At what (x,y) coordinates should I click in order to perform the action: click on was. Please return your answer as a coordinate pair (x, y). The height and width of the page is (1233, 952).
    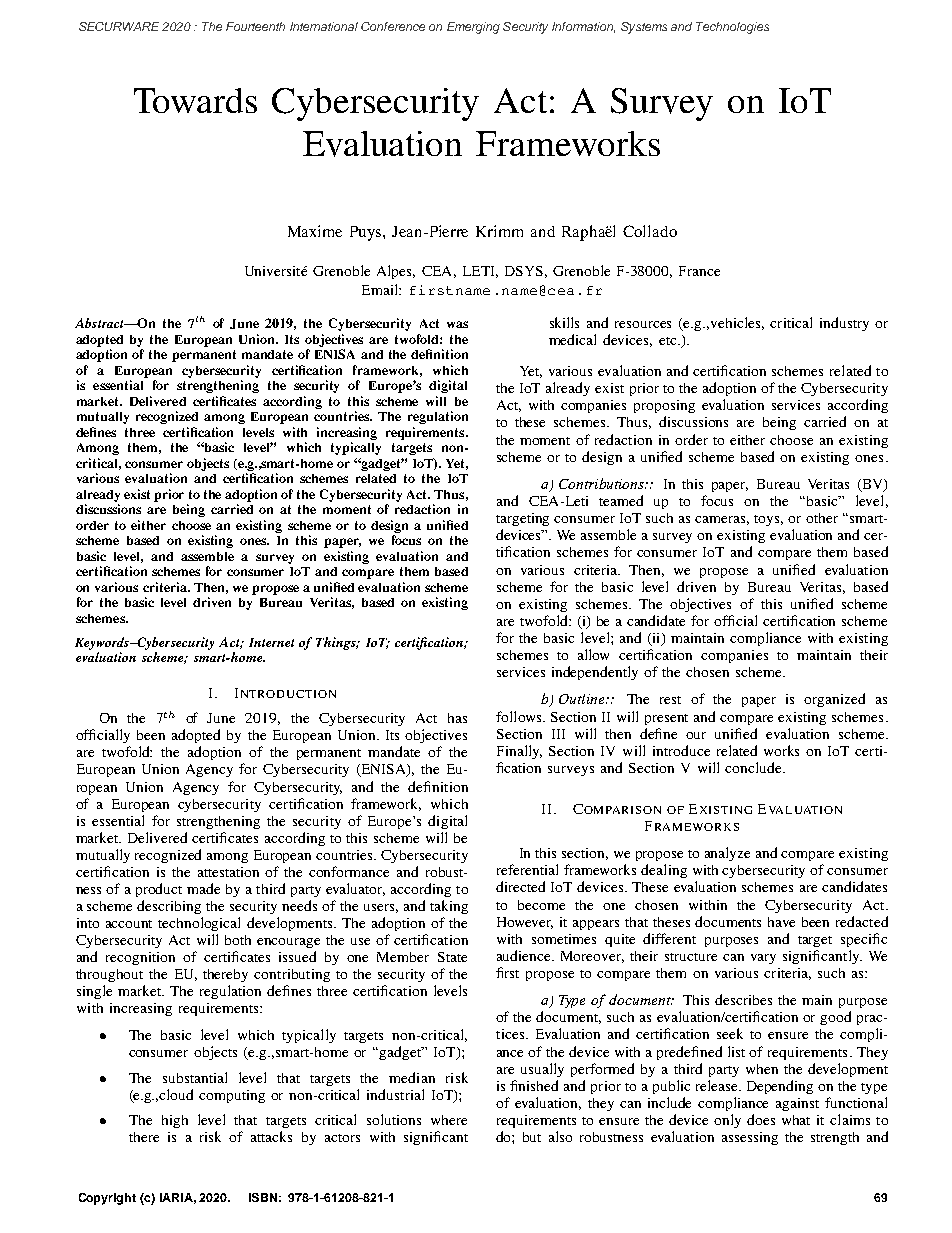
    Looking at the image, I should click on (457, 324).
